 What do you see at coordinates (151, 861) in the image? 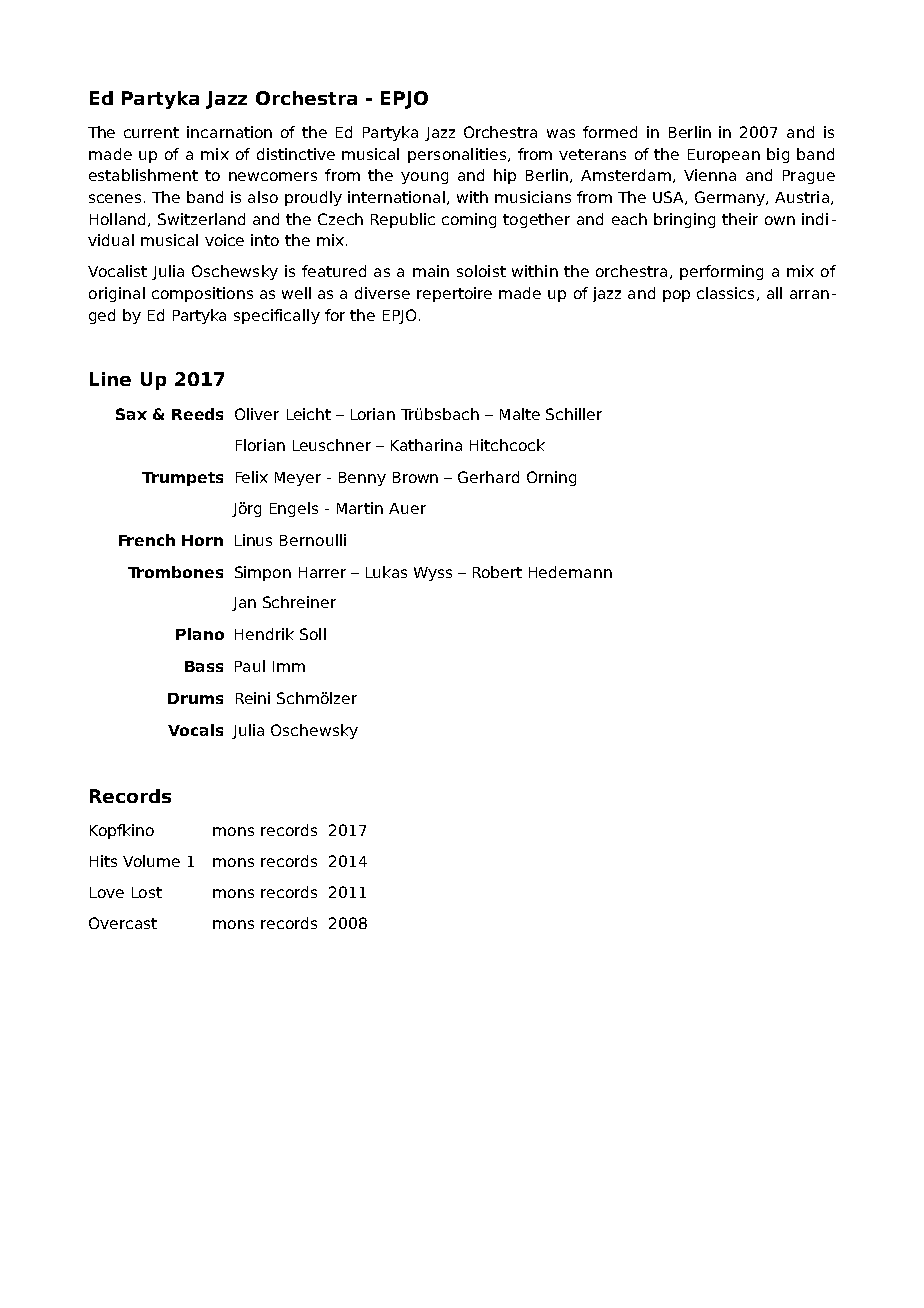
I see `Volume` at bounding box center [151, 861].
